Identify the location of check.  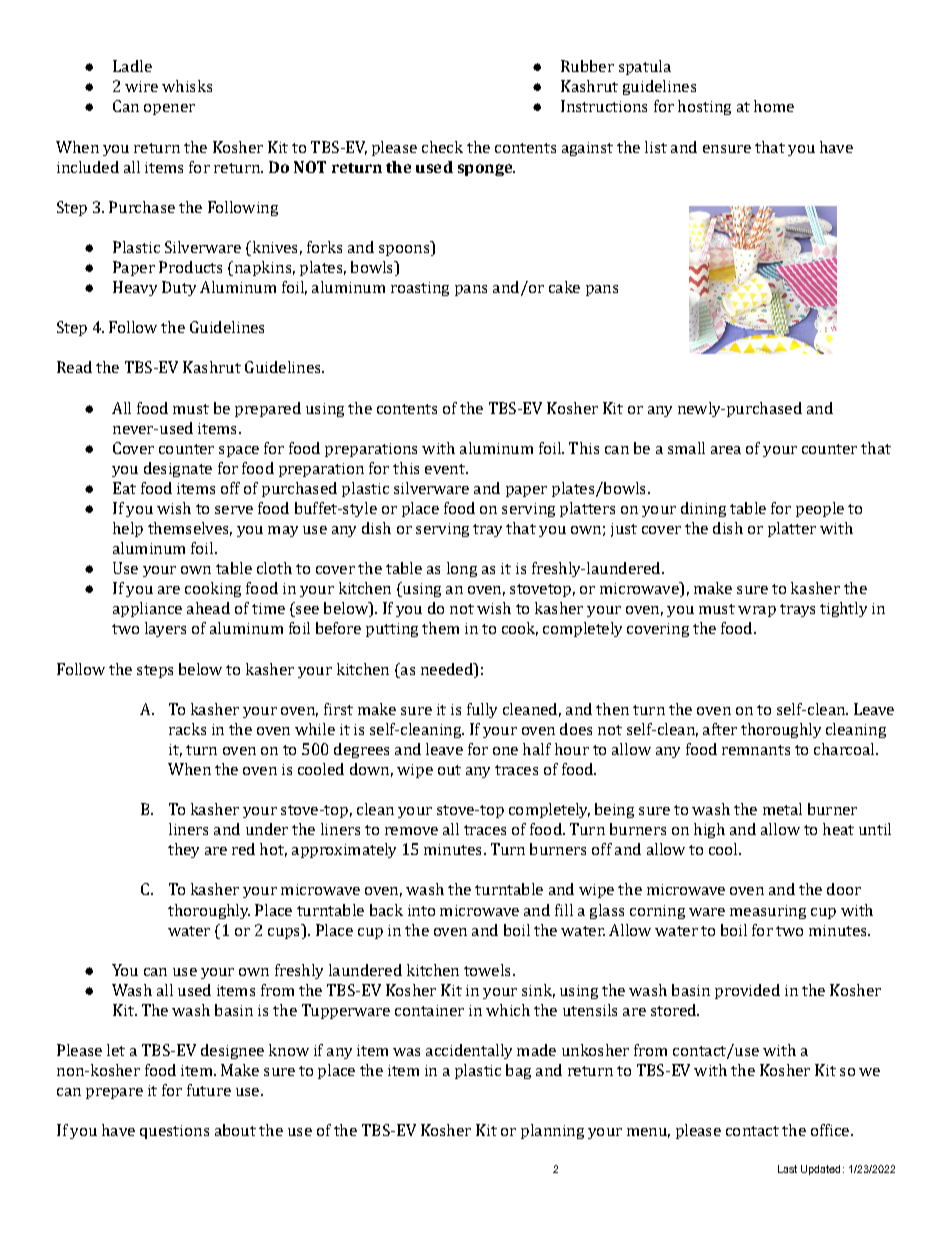
(442, 147).
